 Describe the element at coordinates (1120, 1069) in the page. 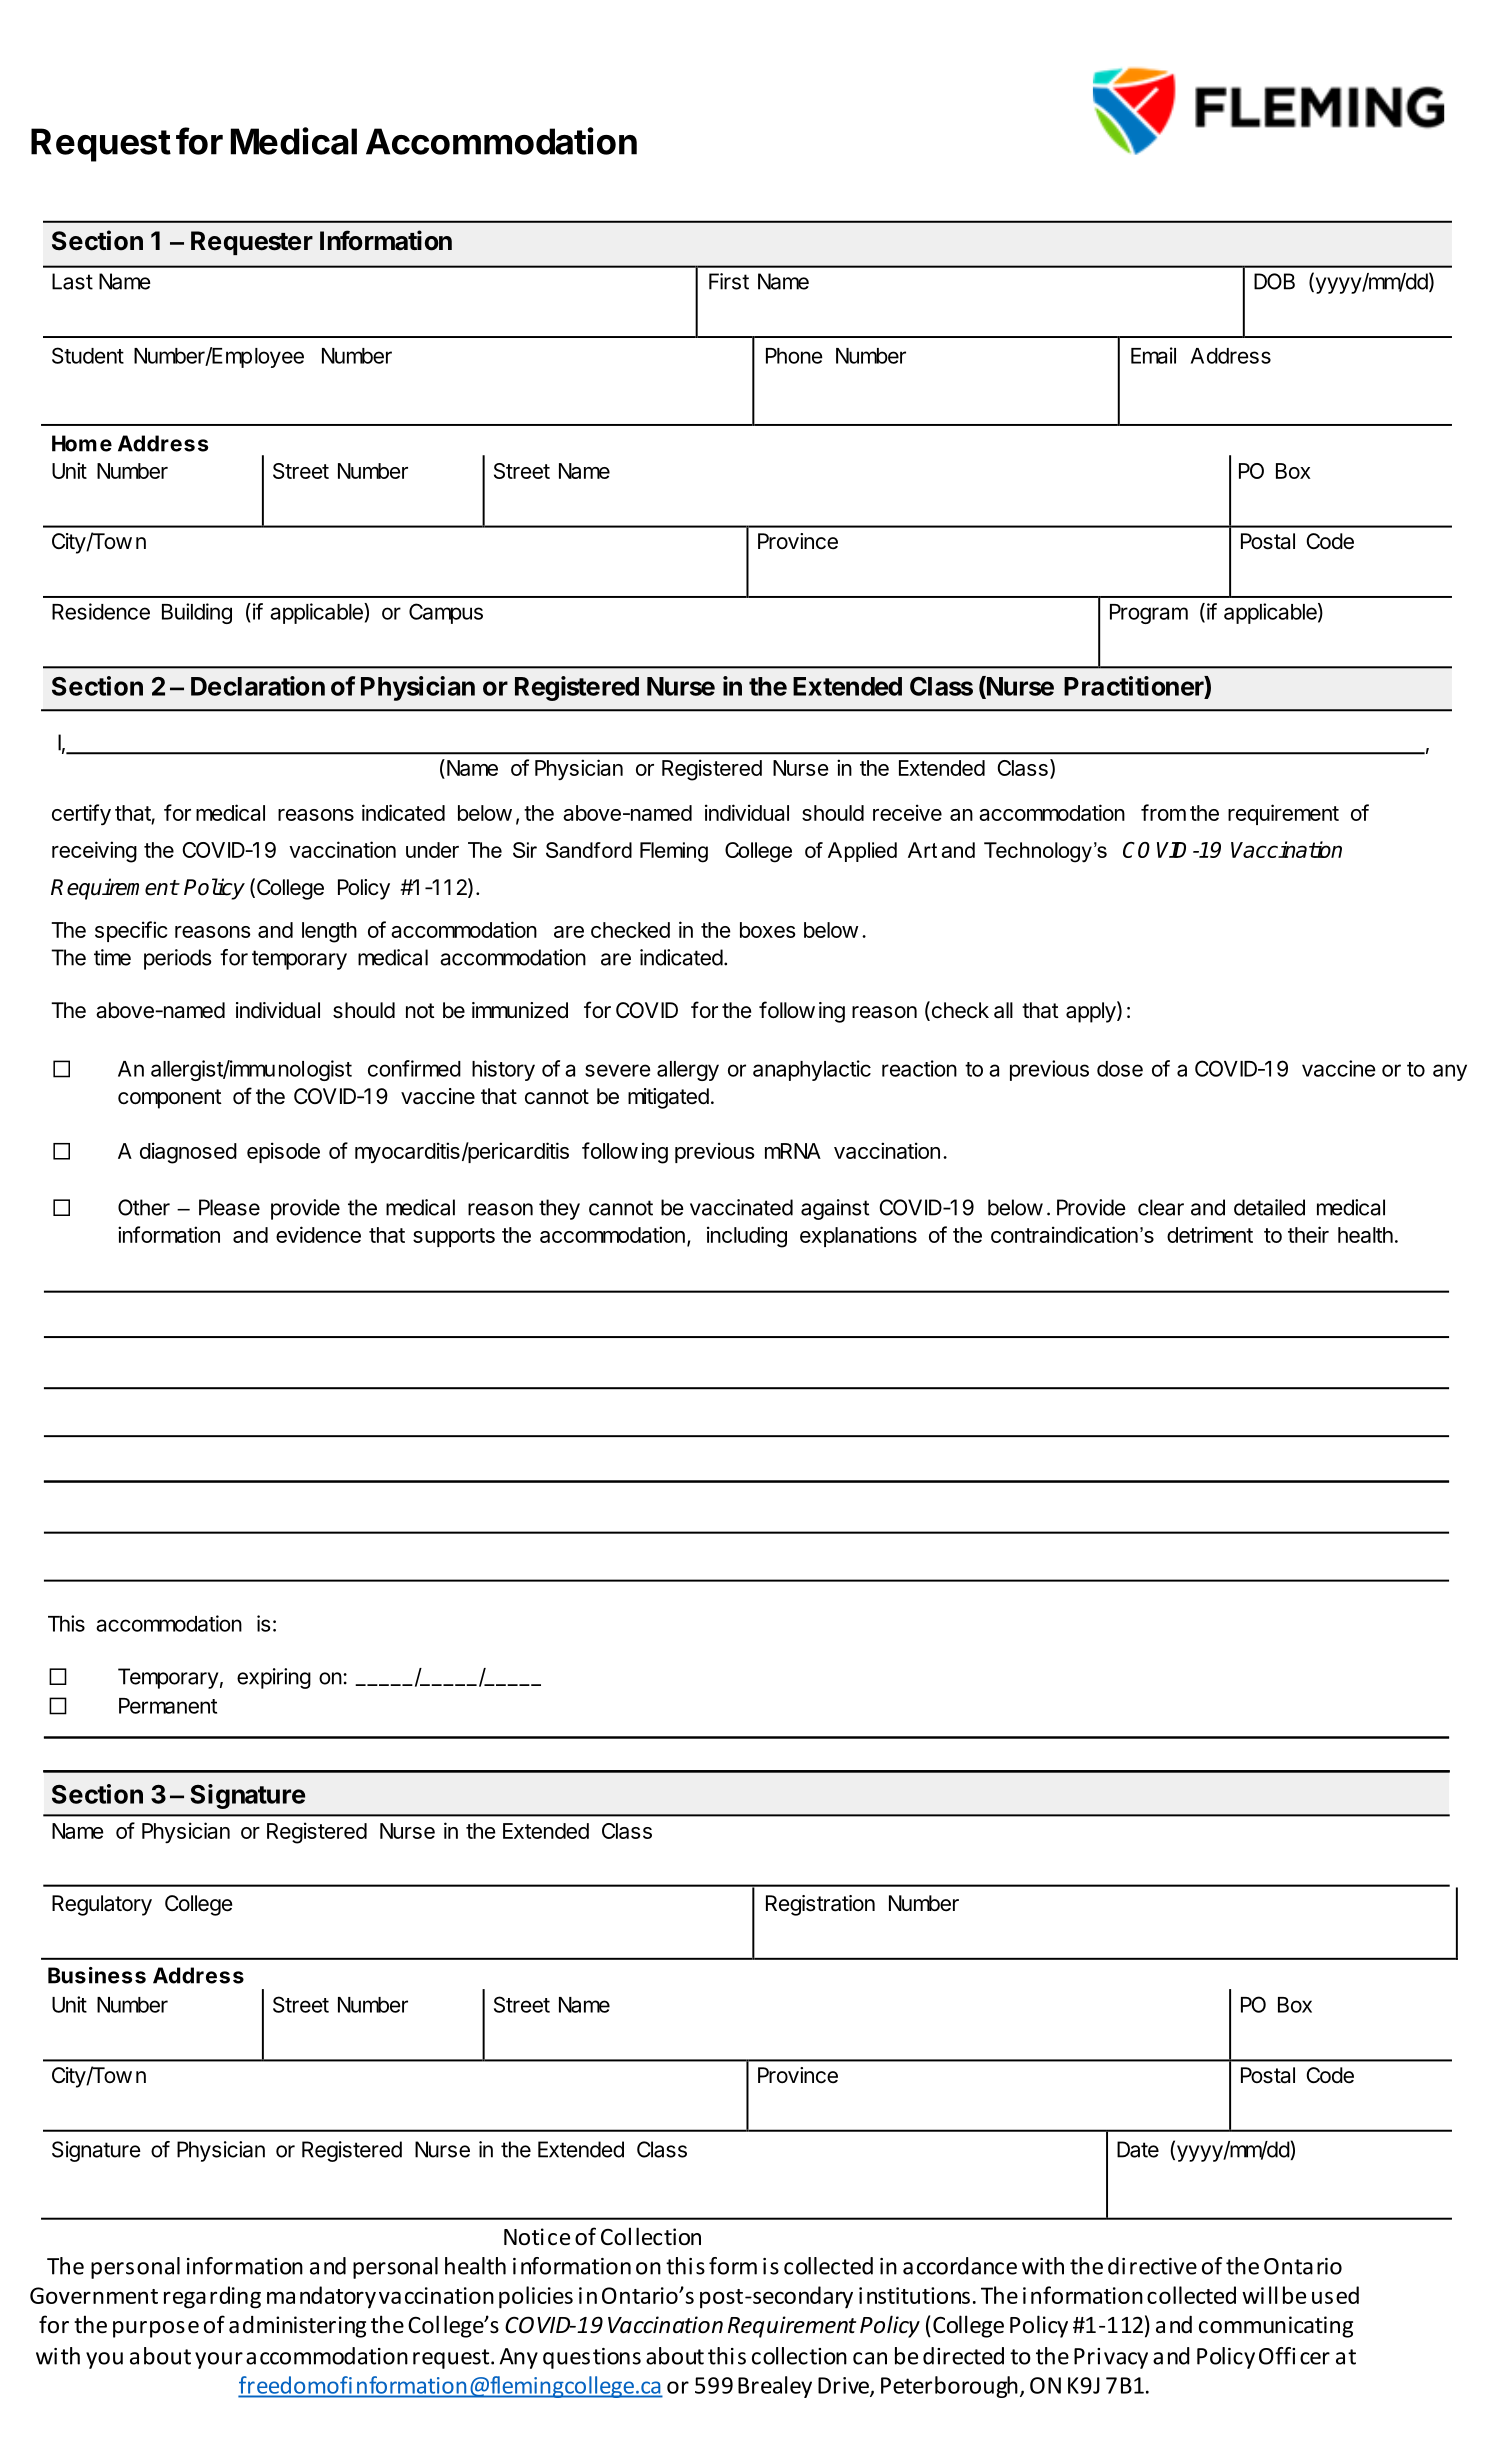

I see `dose` at that location.
